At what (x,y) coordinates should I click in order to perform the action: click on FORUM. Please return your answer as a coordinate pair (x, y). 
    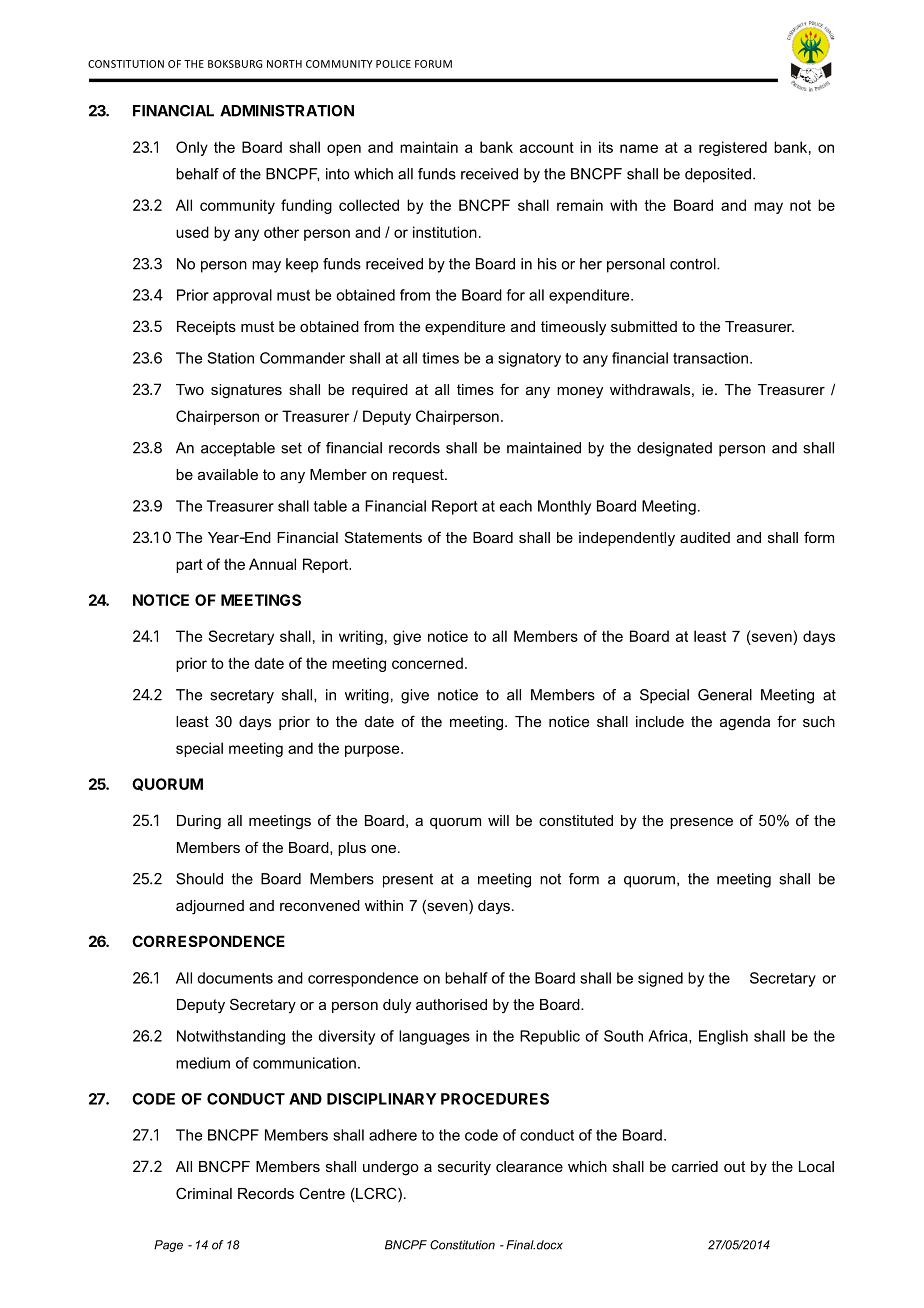
    Looking at the image, I should click on (433, 64).
